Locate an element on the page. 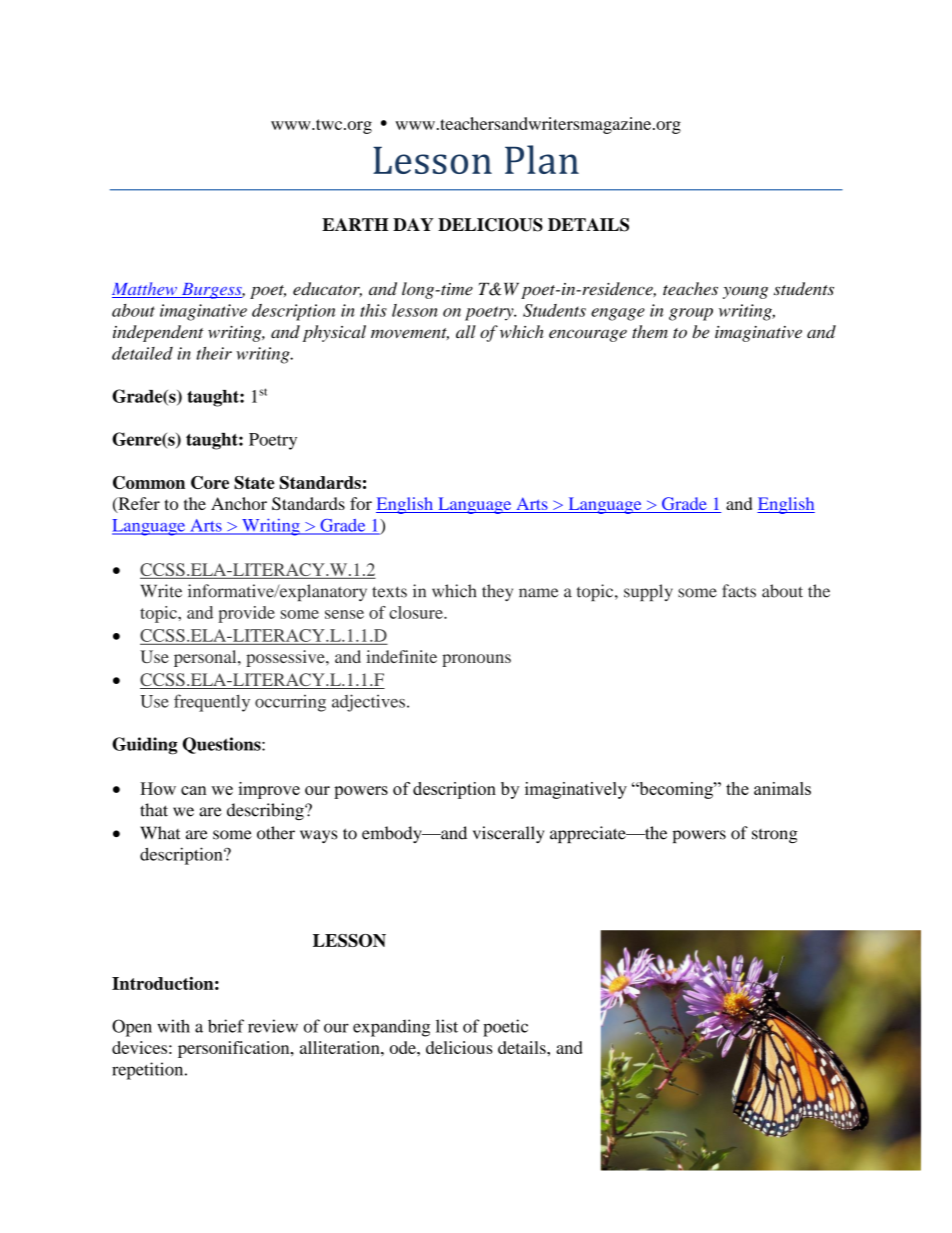  animals is located at coordinates (782, 788).
